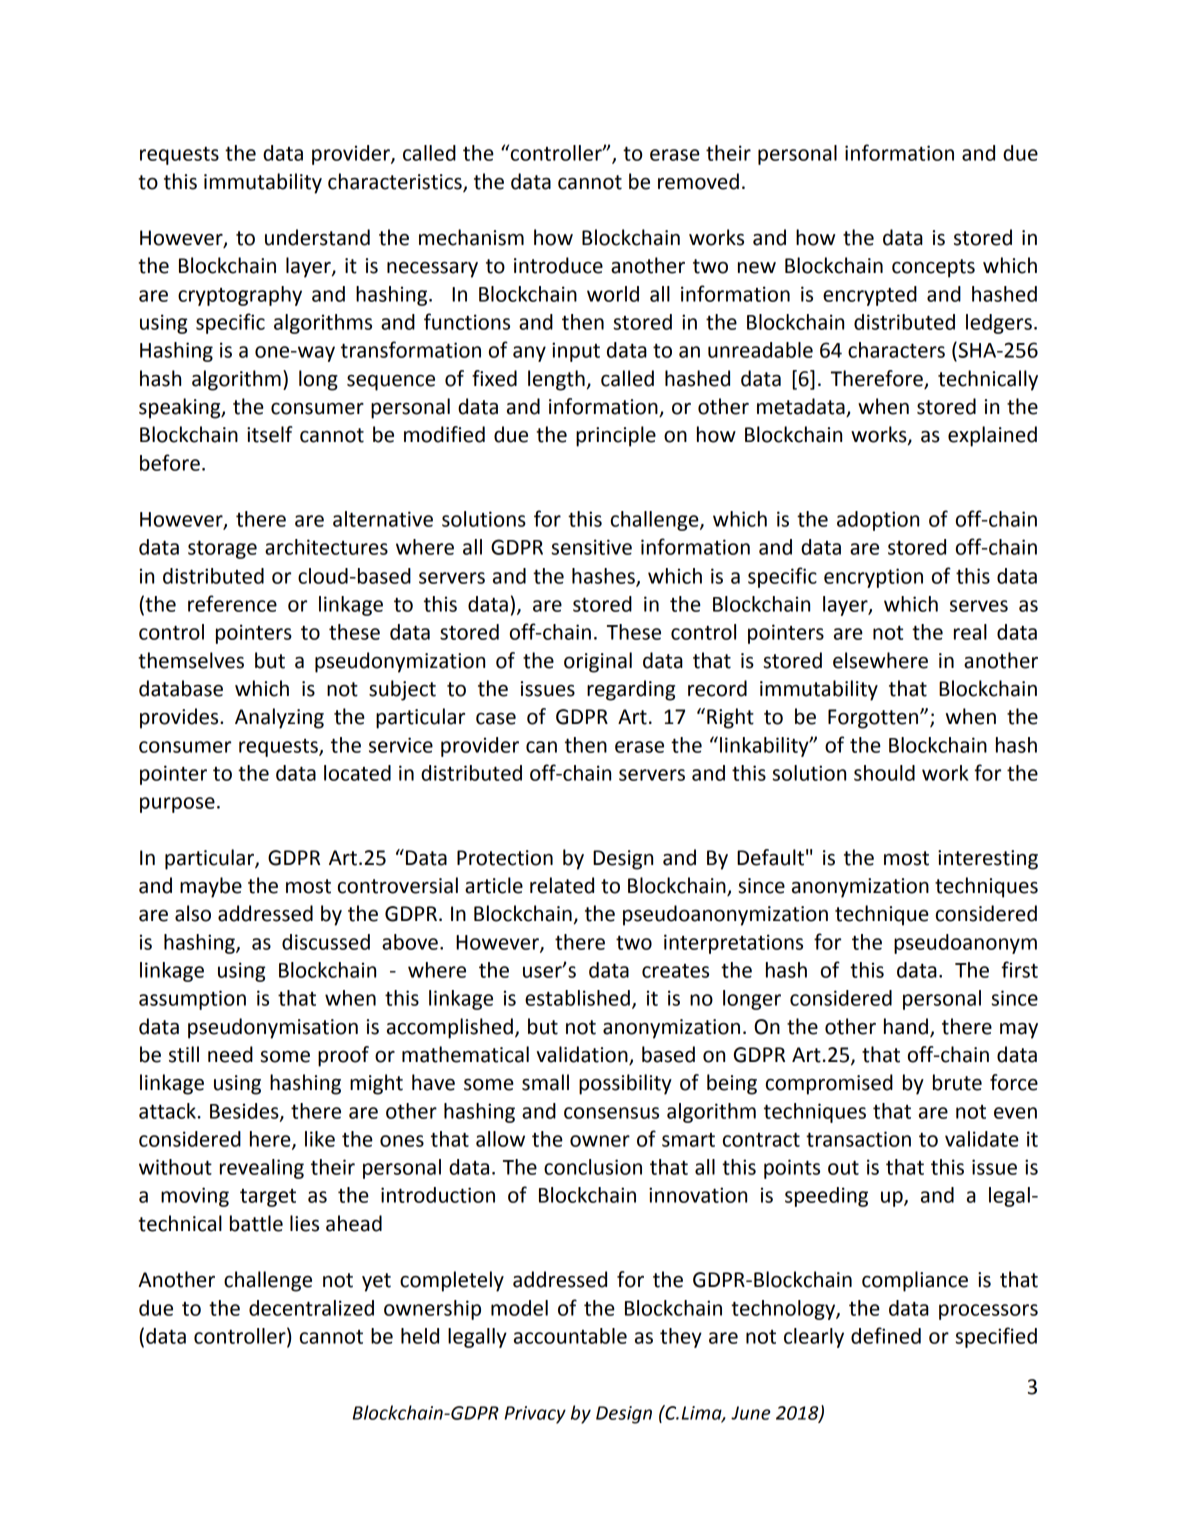 The width and height of the screenshot is (1177, 1523). What do you see at coordinates (558, 265) in the screenshot?
I see `introduce` at bounding box center [558, 265].
